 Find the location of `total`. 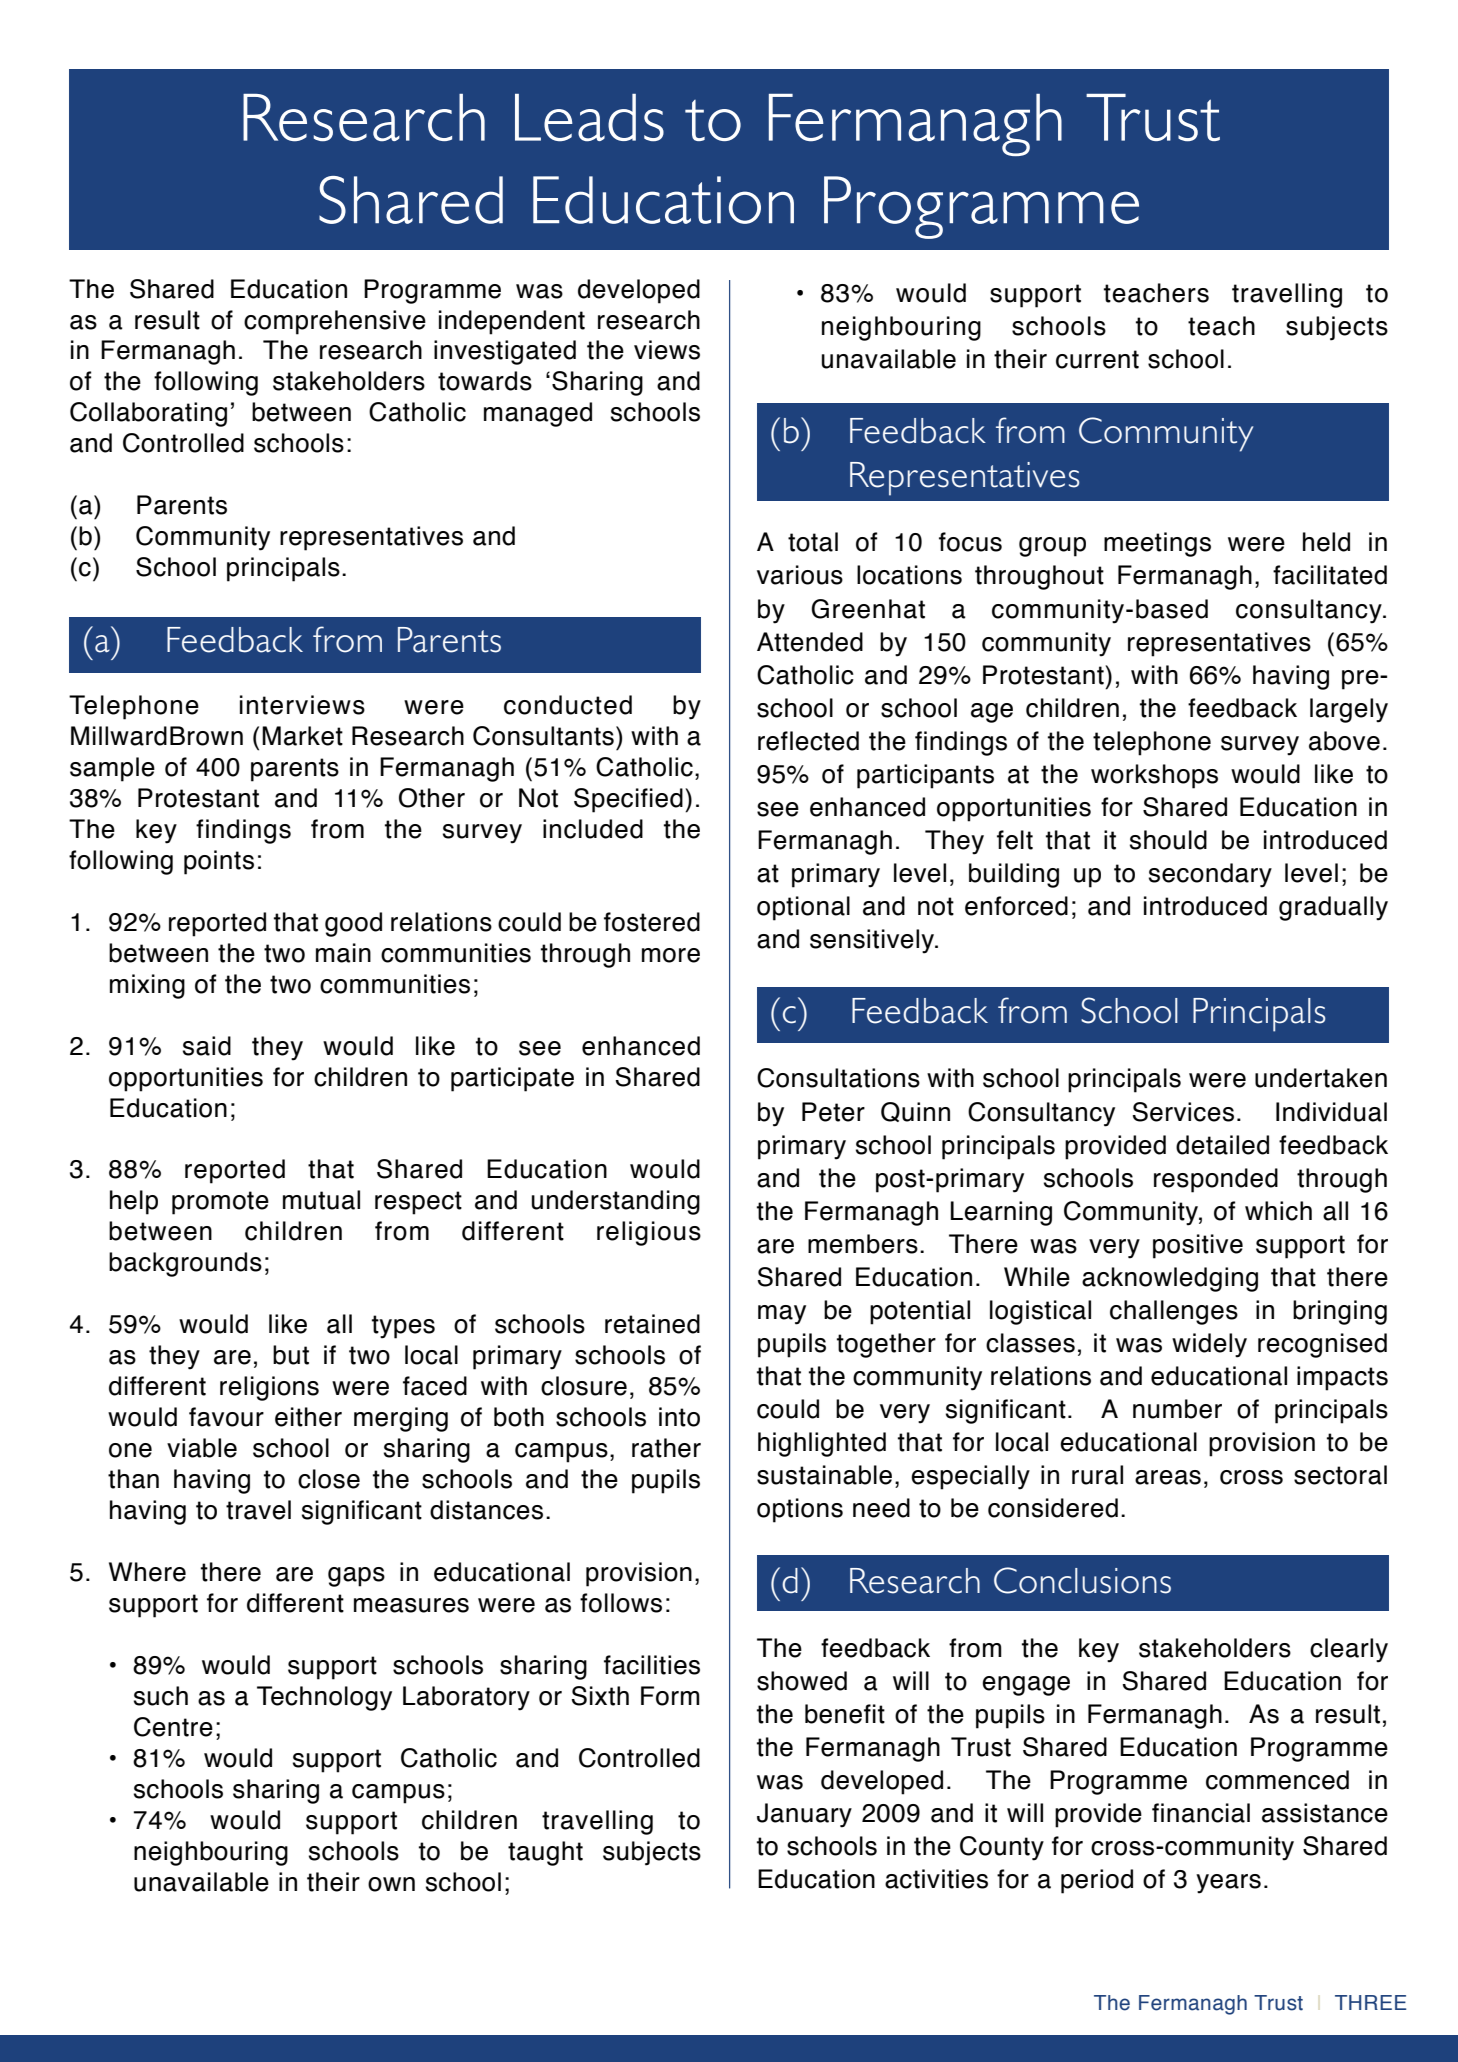

total is located at coordinates (813, 542).
